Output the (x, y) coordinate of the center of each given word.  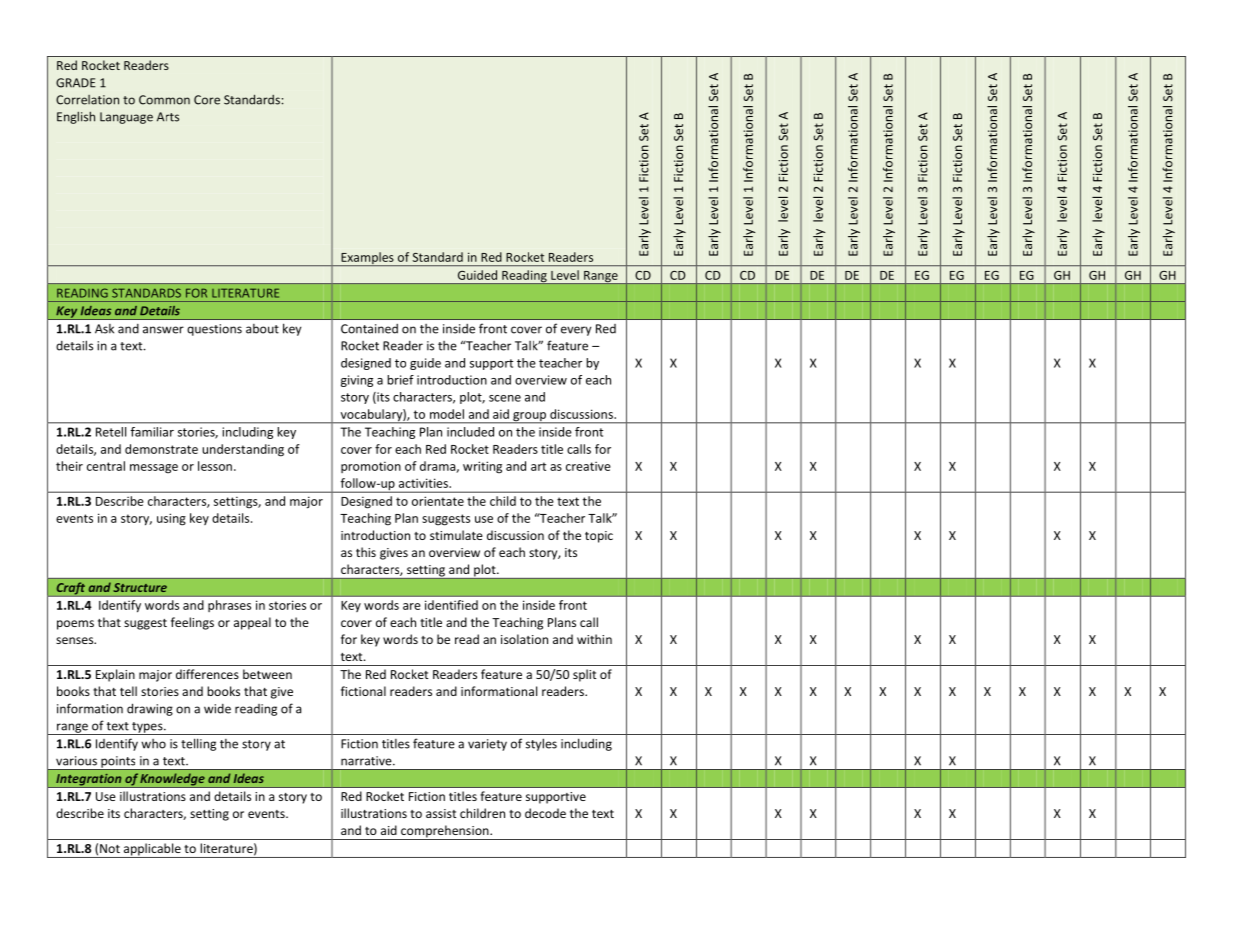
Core (207, 100)
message (154, 469)
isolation (524, 639)
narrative (367, 761)
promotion (371, 467)
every (576, 331)
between (267, 674)
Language (126, 118)
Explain (115, 675)
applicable (152, 850)
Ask (104, 329)
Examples (367, 259)
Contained (369, 329)
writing (482, 467)
